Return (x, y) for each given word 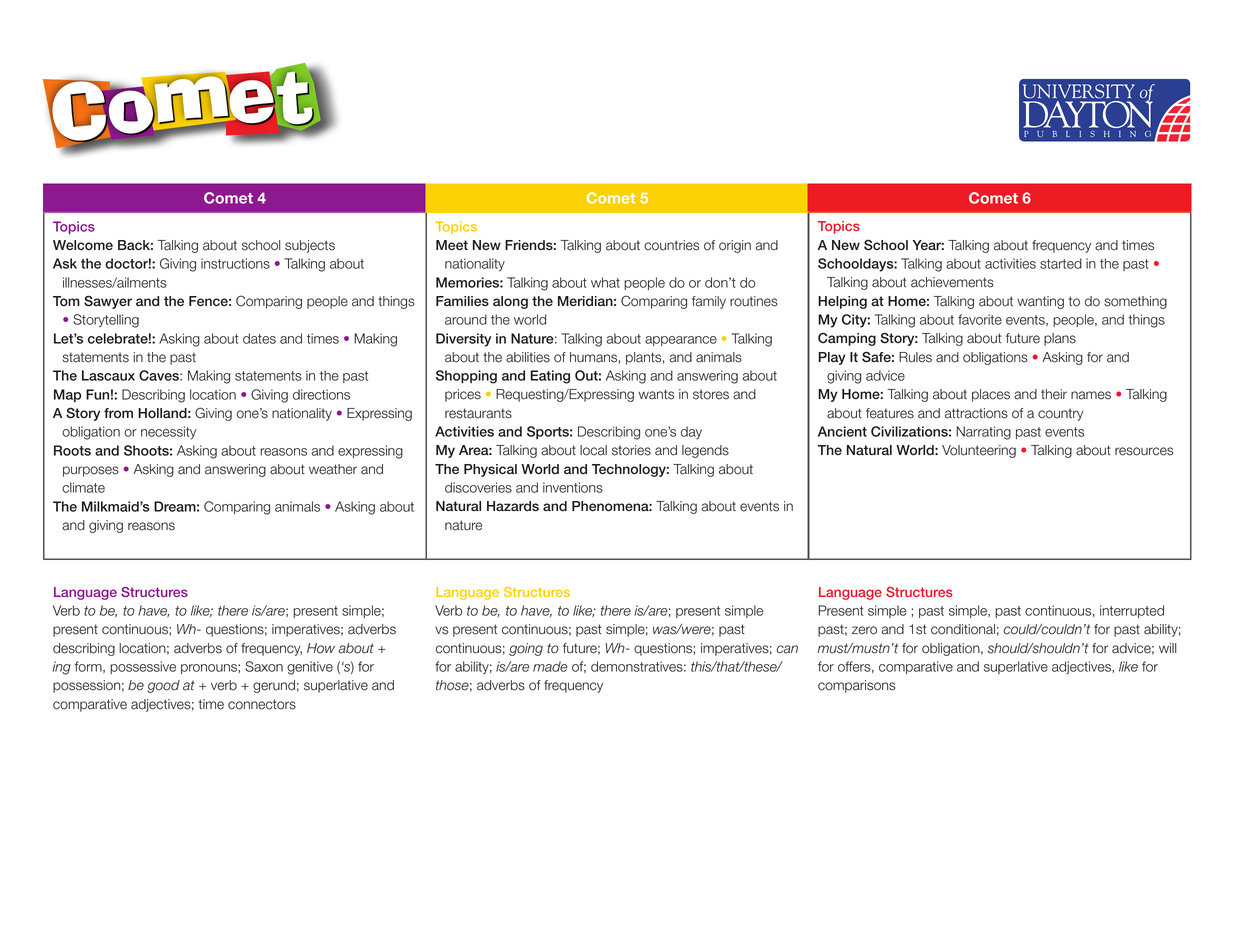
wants (656, 394)
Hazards (513, 506)
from (118, 413)
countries (671, 245)
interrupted (1132, 611)
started (1061, 263)
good (163, 686)
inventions (573, 487)
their (1054, 394)
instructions (235, 263)
